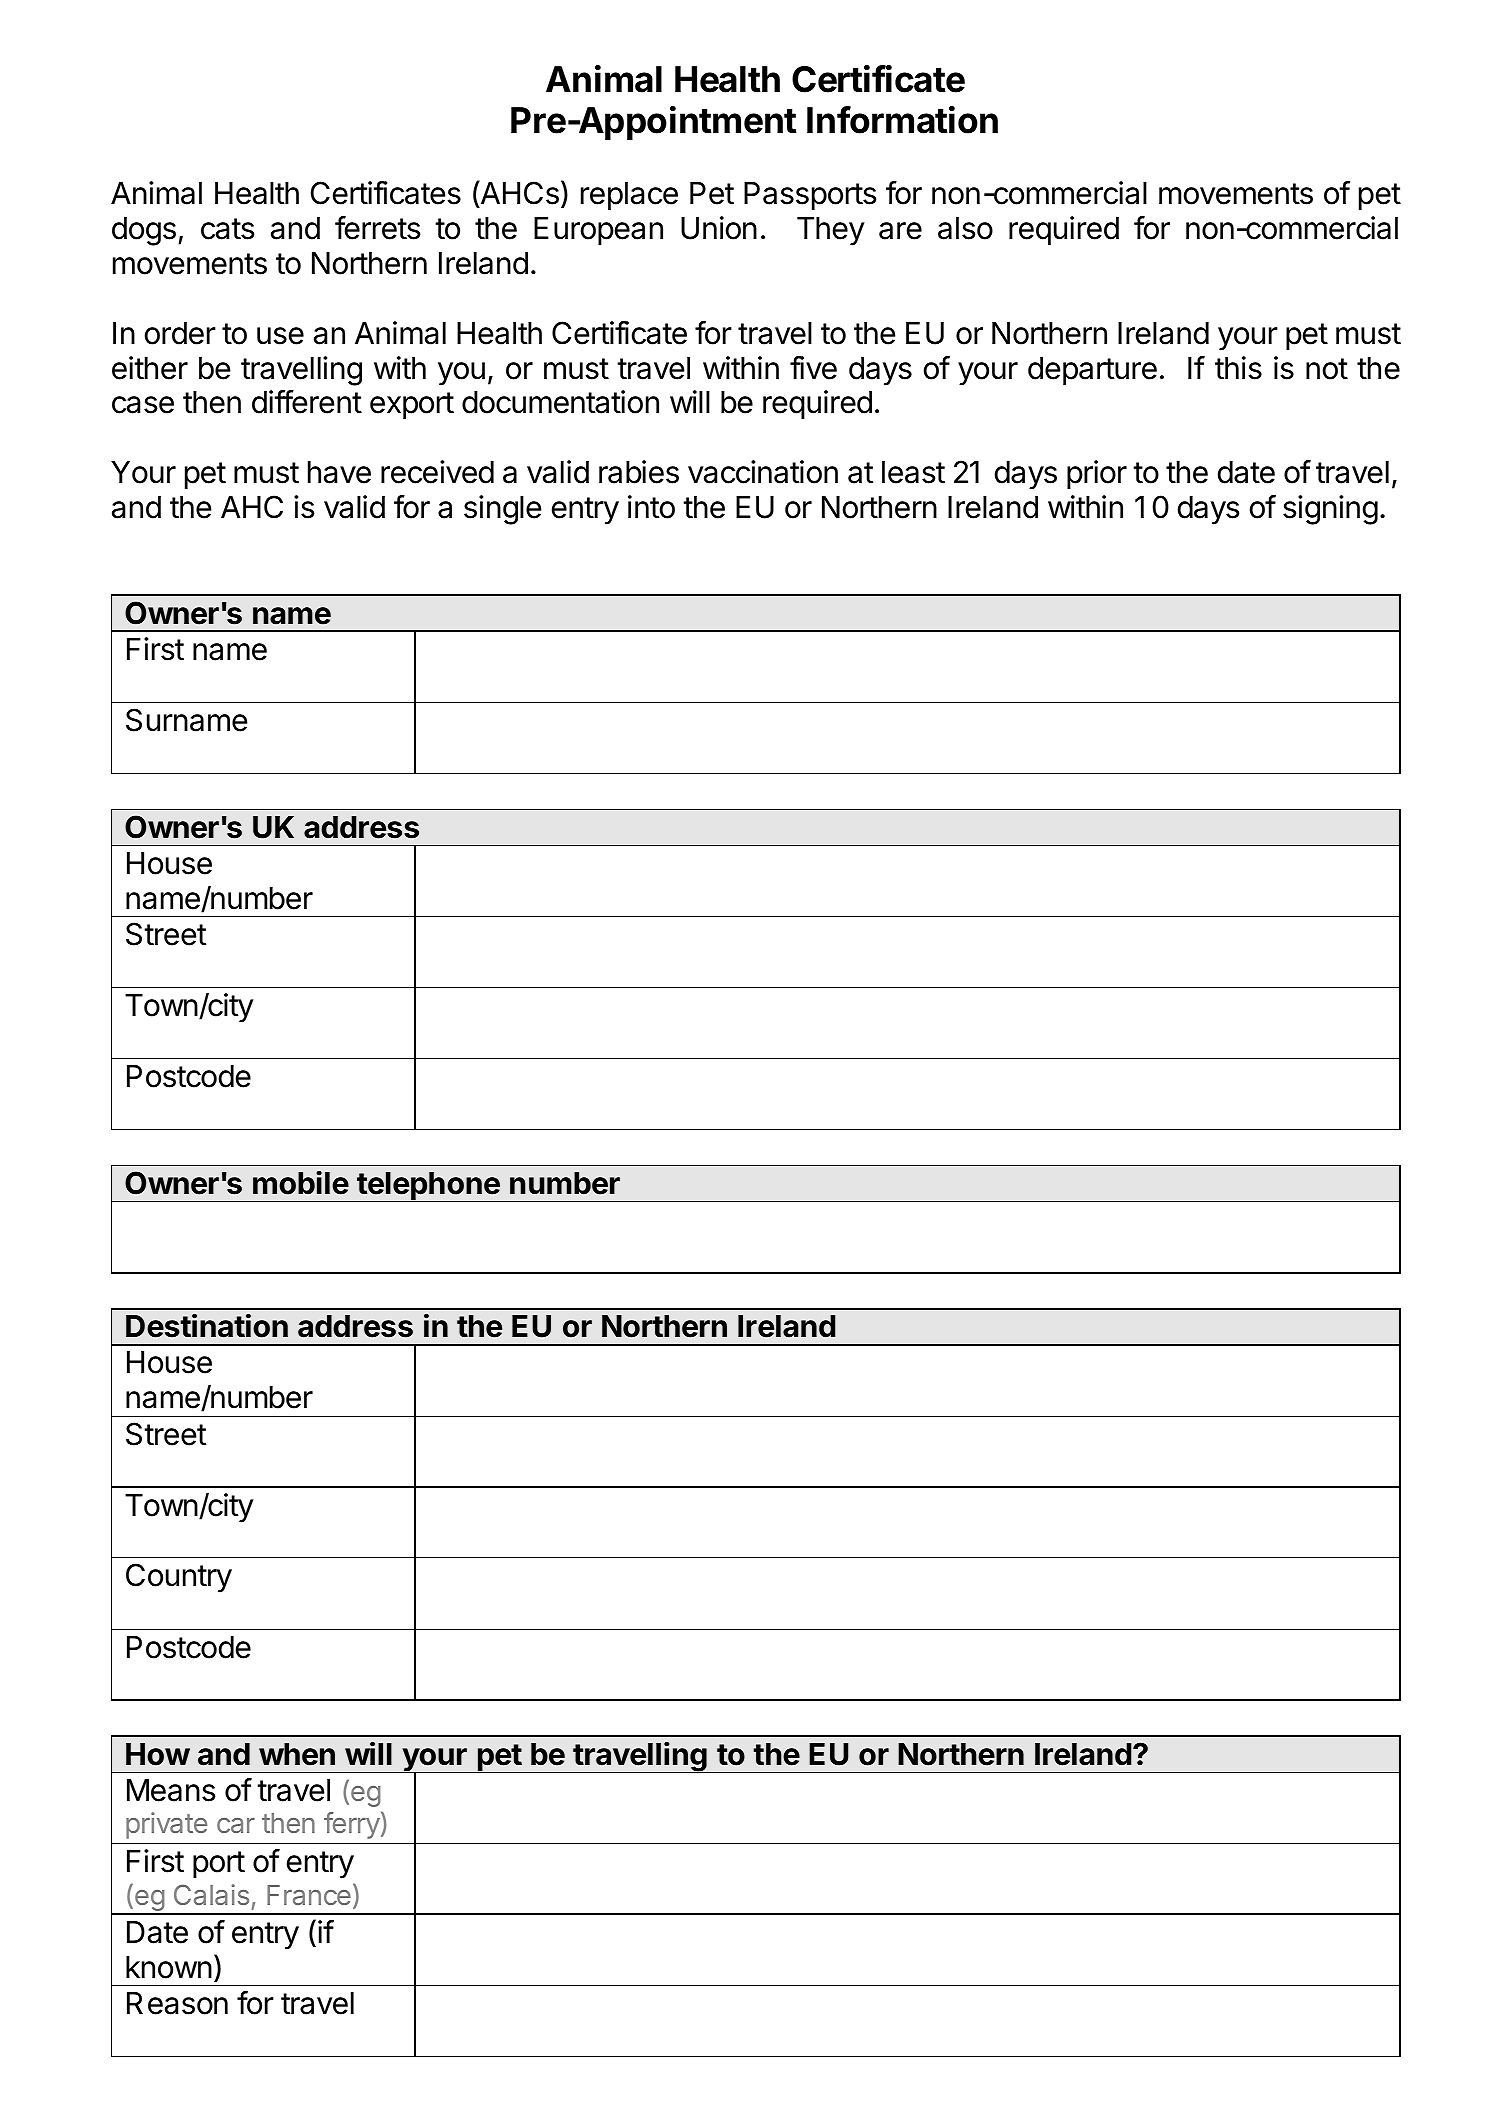 This image has width=1503, height=2127. I want to click on telephone, so click(428, 1187).
